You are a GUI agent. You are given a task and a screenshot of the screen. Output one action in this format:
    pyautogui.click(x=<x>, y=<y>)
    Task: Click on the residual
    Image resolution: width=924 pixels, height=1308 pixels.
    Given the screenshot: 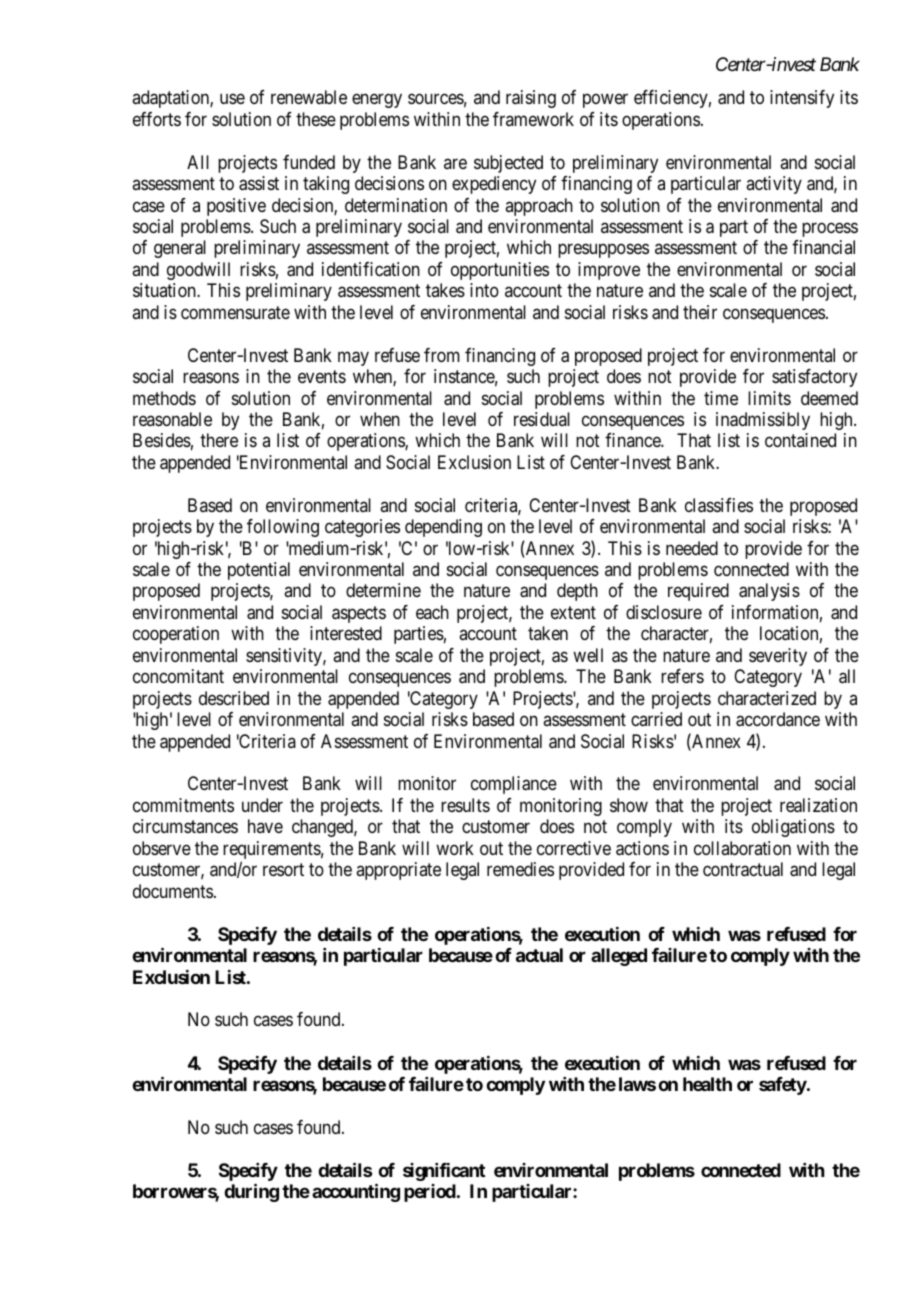 What is the action you would take?
    pyautogui.click(x=542, y=419)
